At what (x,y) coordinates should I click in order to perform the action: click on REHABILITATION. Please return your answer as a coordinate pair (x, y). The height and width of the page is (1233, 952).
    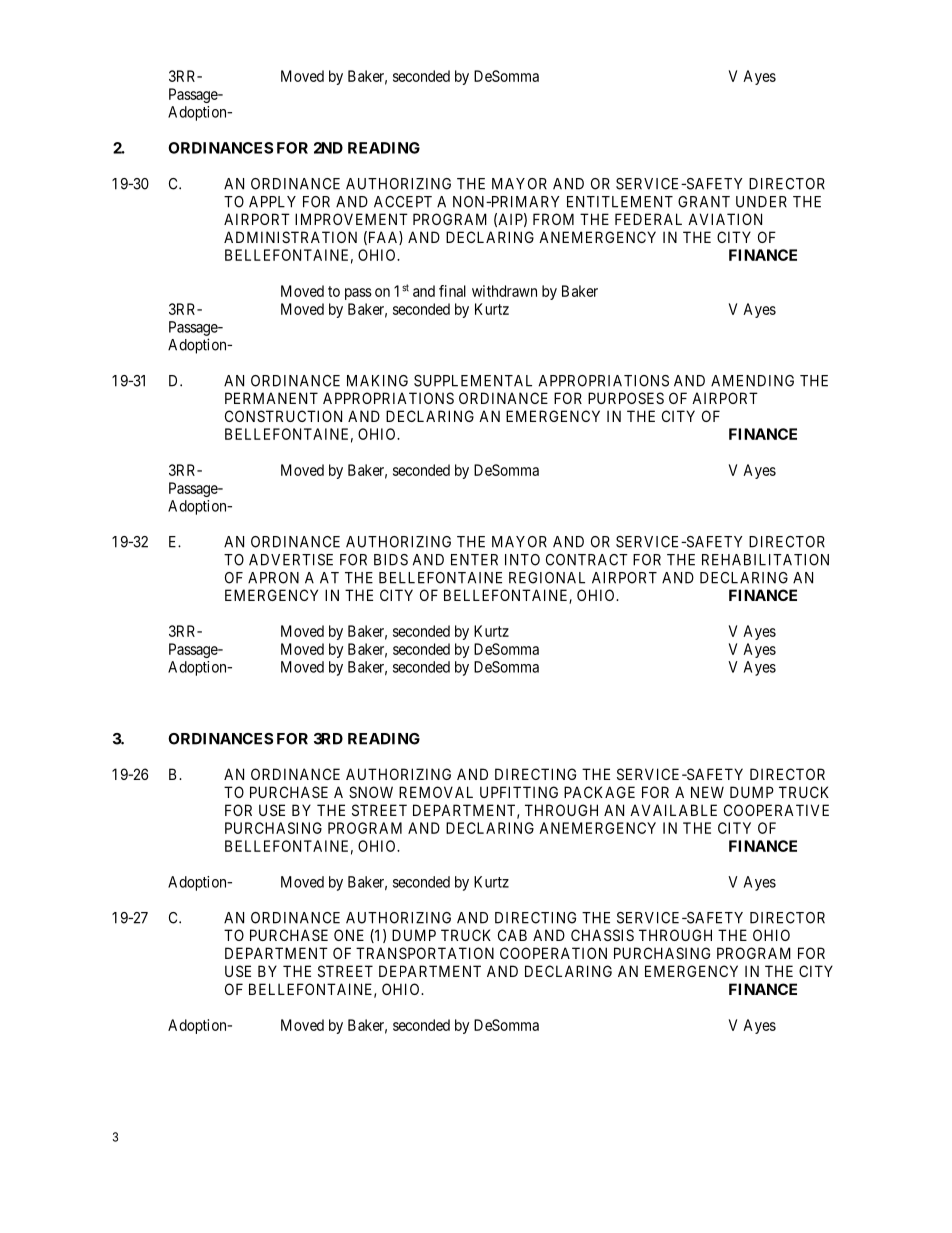
    Looking at the image, I should click on (765, 560).
